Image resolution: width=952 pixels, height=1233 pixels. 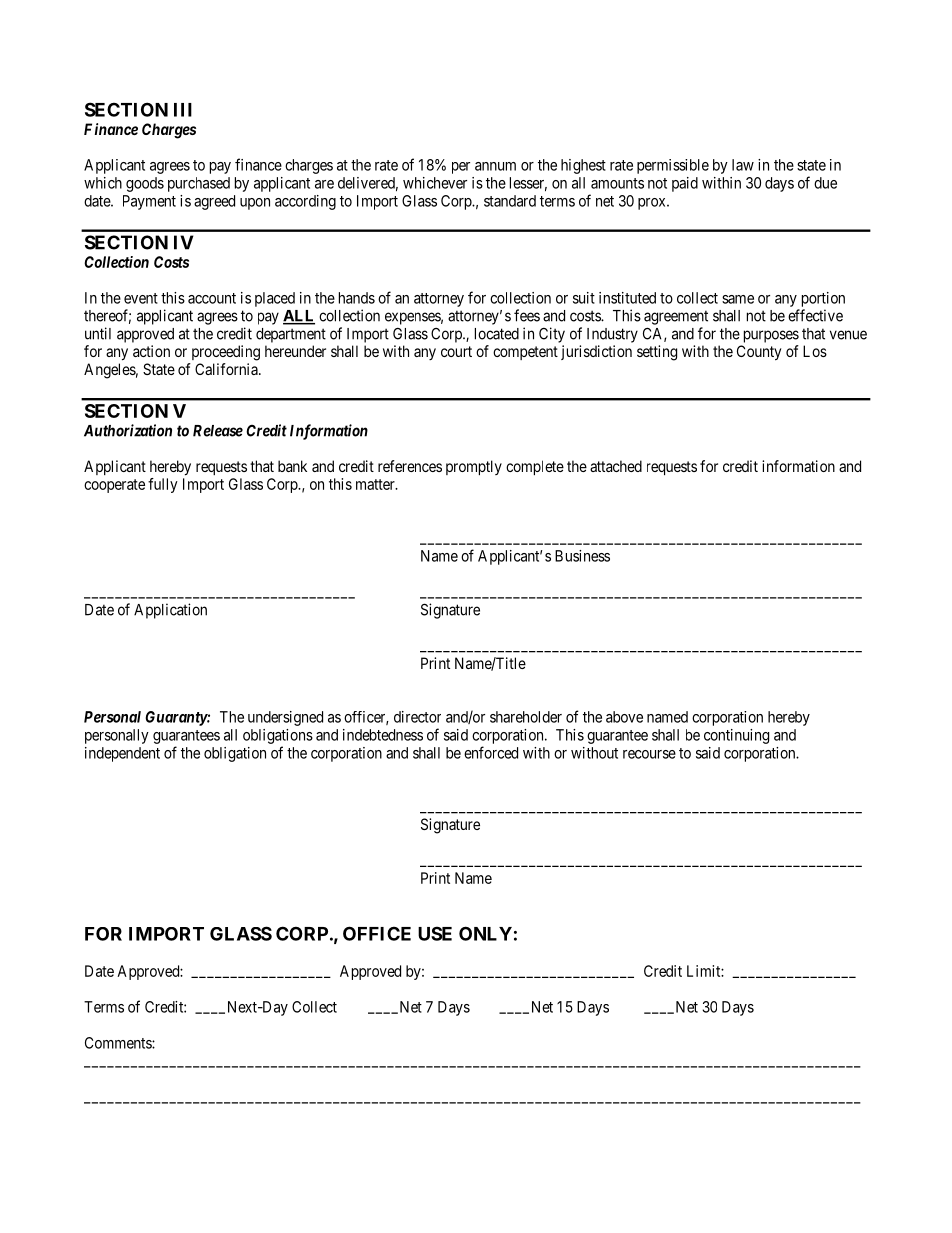 I want to click on III, so click(x=183, y=110).
